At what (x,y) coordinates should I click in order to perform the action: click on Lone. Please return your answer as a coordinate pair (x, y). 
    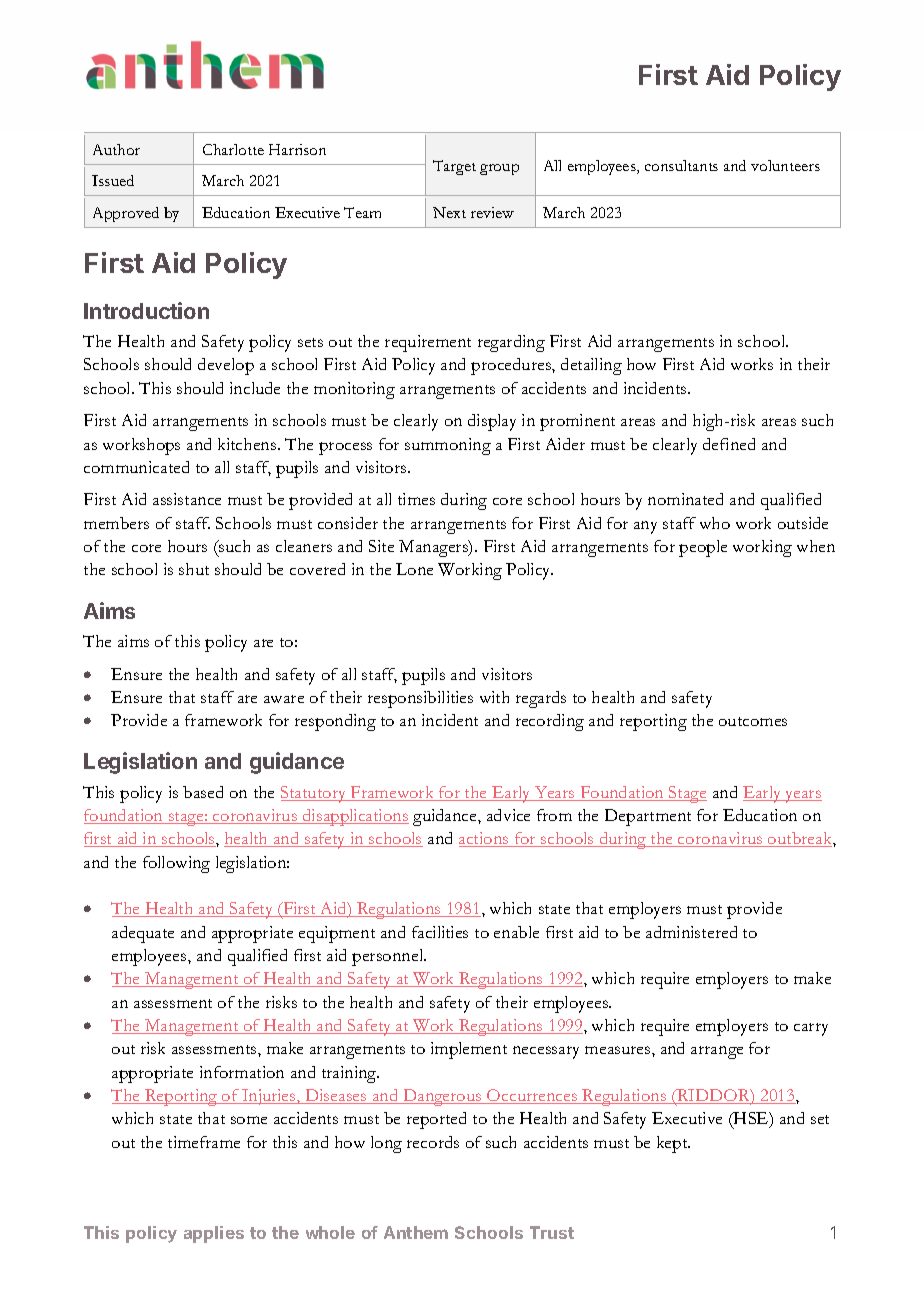
    Looking at the image, I should click on (414, 569).
